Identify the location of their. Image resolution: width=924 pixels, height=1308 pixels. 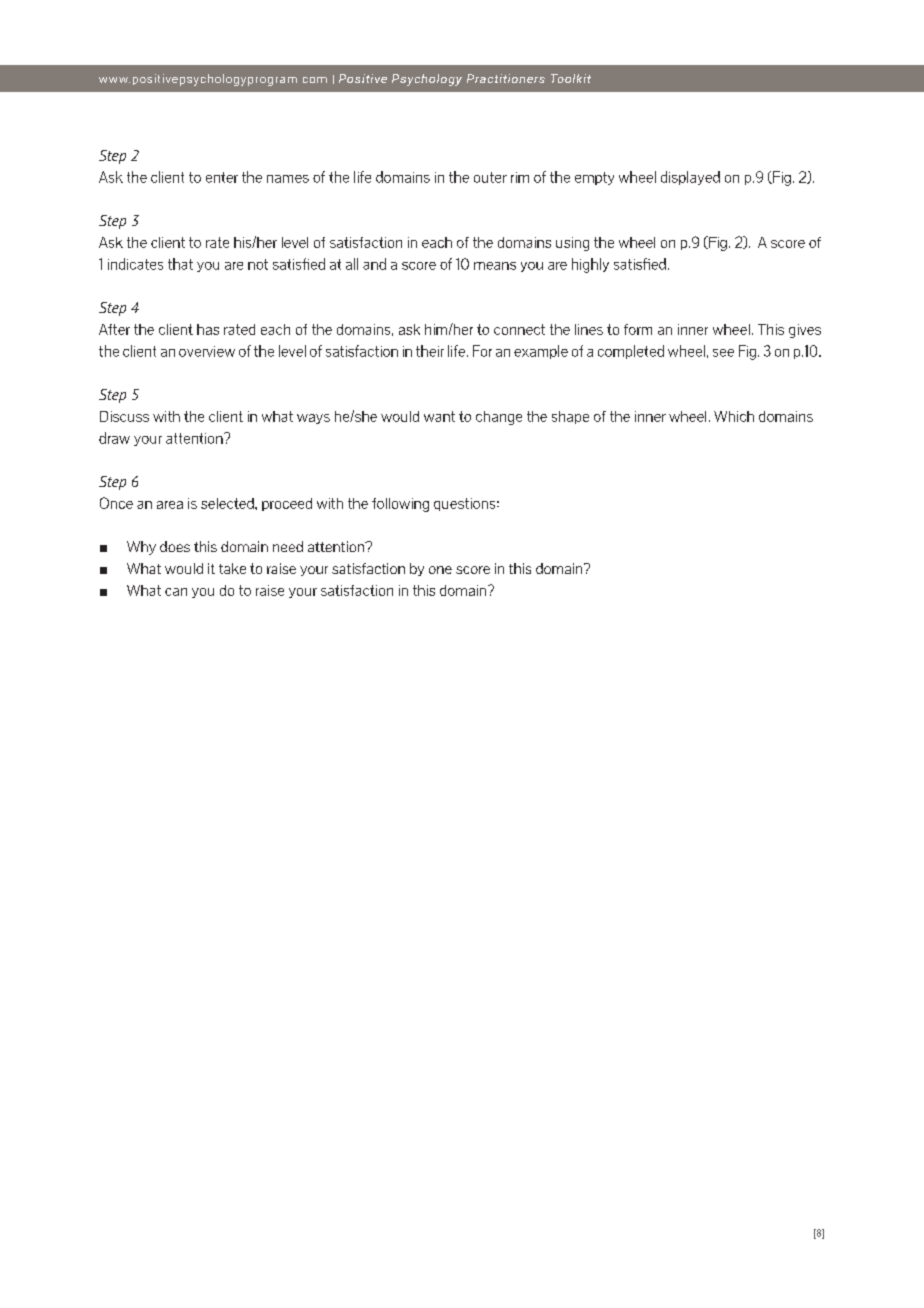
(430, 351).
